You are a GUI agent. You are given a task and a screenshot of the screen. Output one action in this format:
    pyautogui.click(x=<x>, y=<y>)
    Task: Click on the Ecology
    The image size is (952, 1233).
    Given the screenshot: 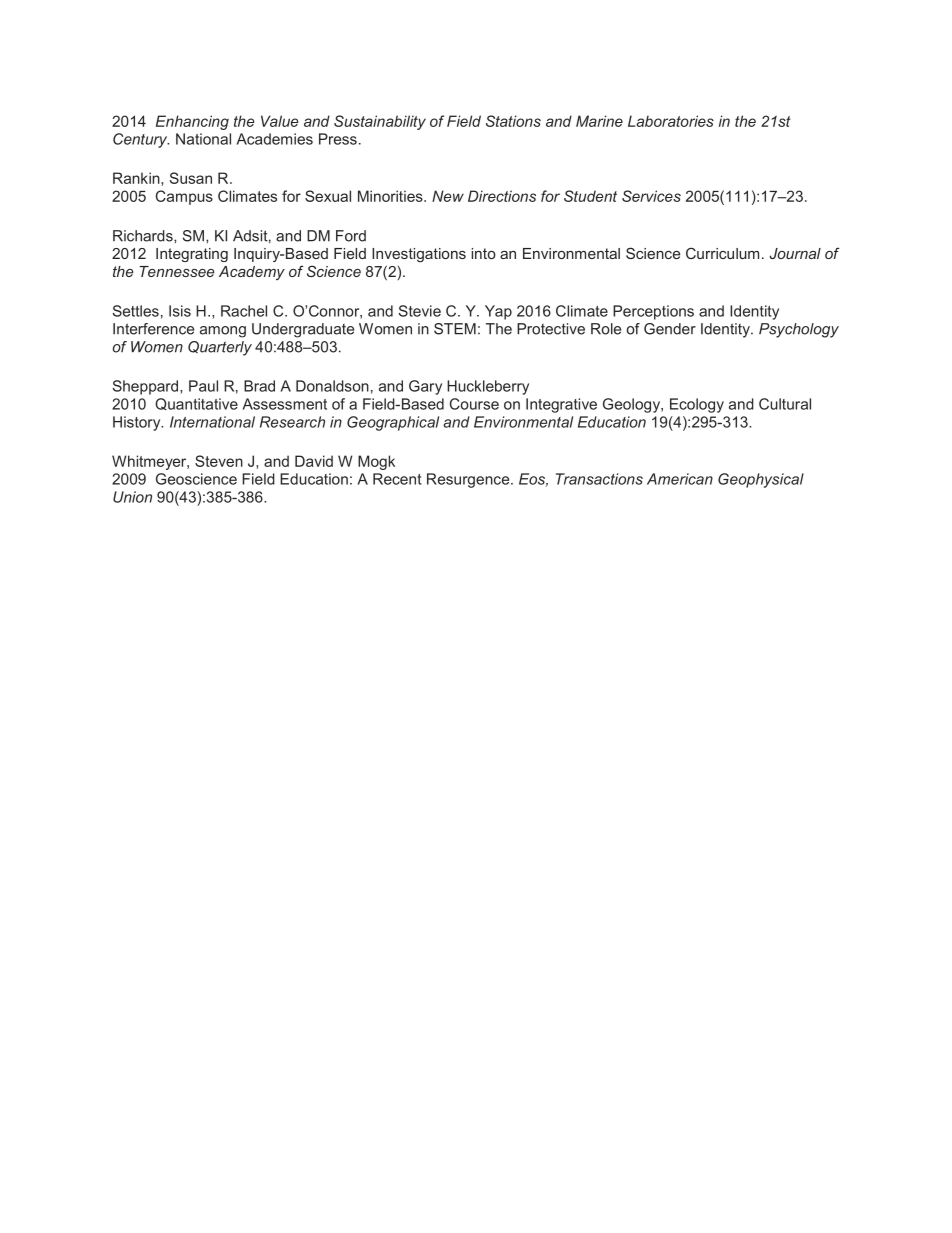 What is the action you would take?
    pyautogui.click(x=697, y=405)
